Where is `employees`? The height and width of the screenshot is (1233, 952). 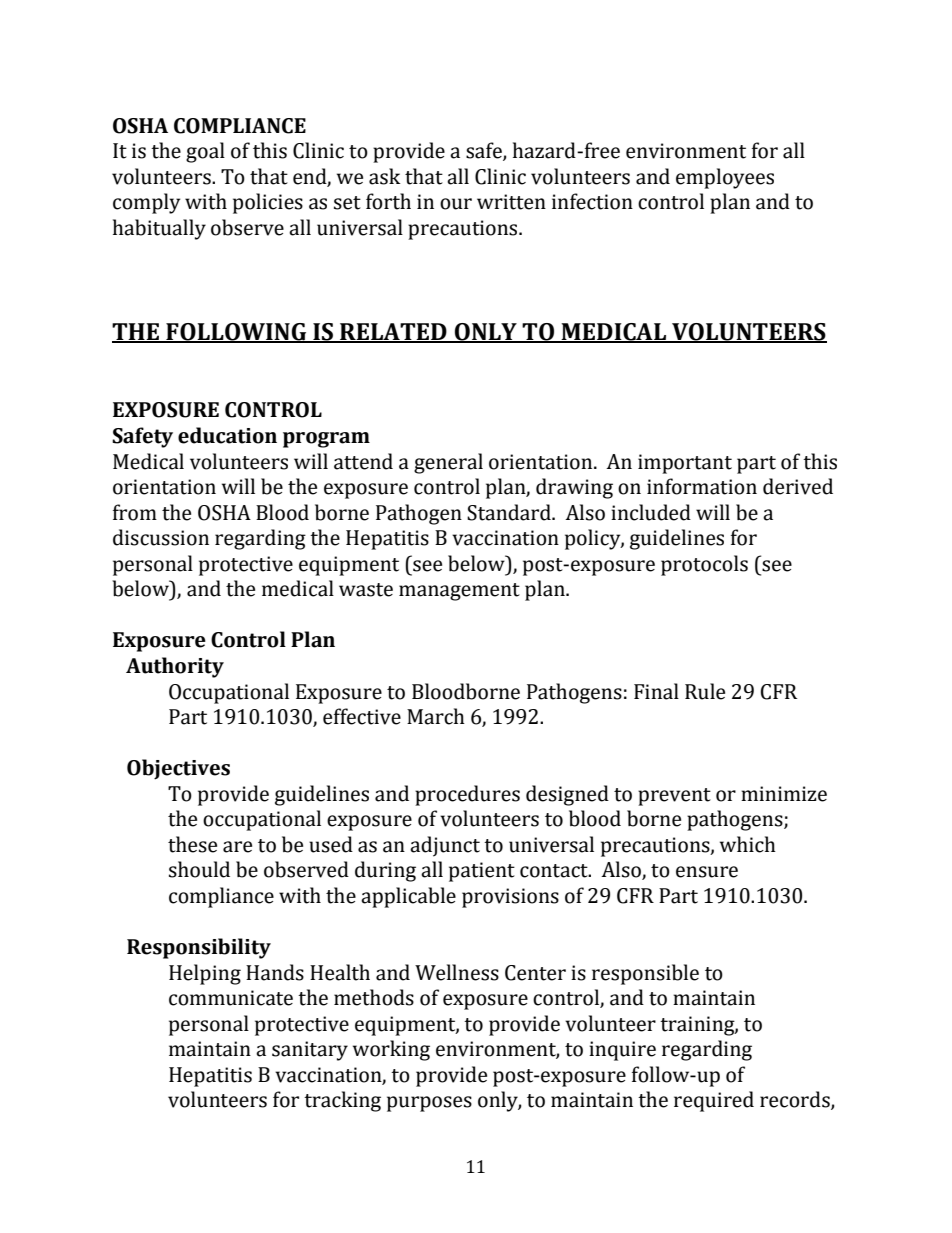 employees is located at coordinates (725, 178).
